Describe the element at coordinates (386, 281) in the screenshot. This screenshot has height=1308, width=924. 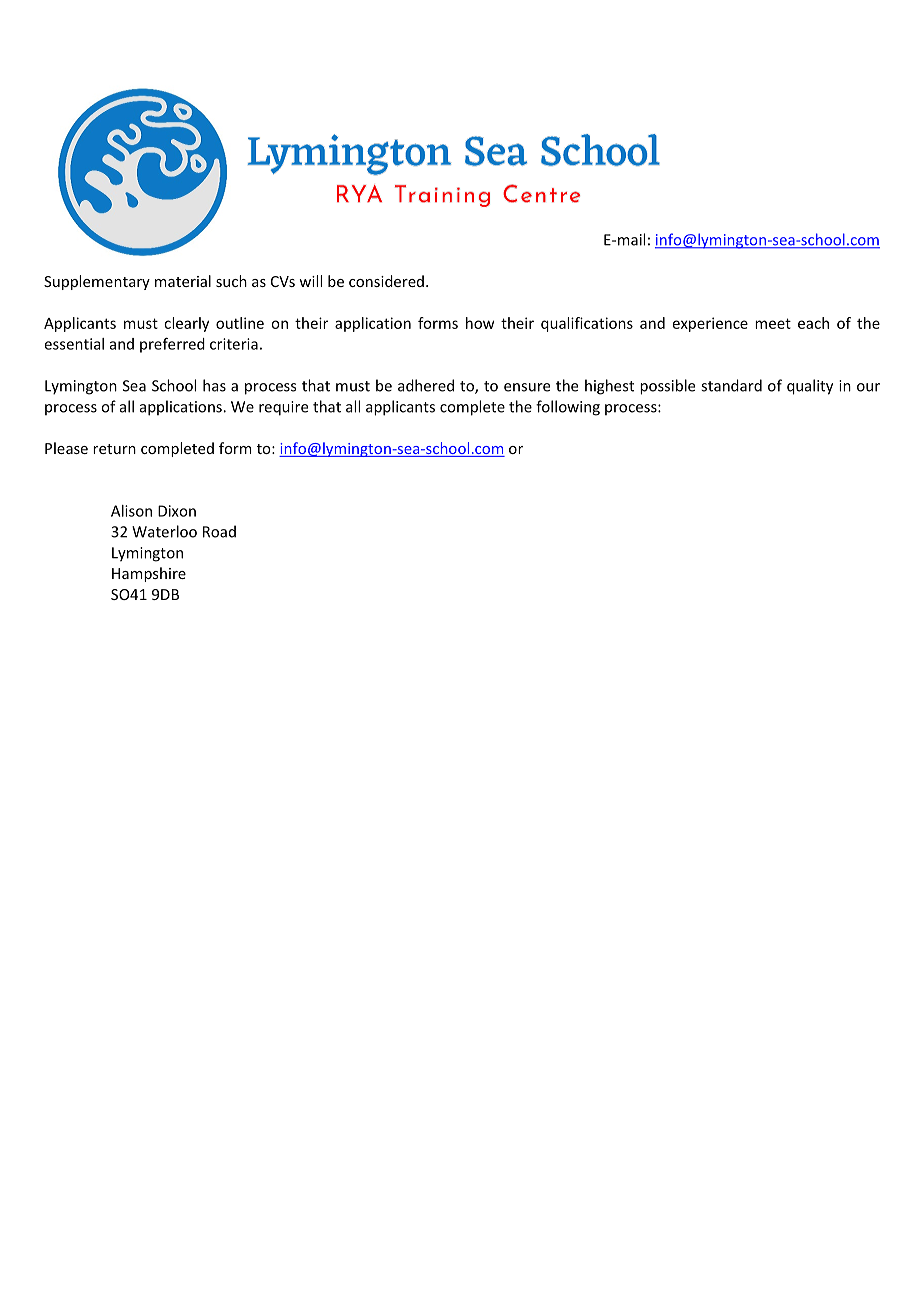
I see `considered` at that location.
